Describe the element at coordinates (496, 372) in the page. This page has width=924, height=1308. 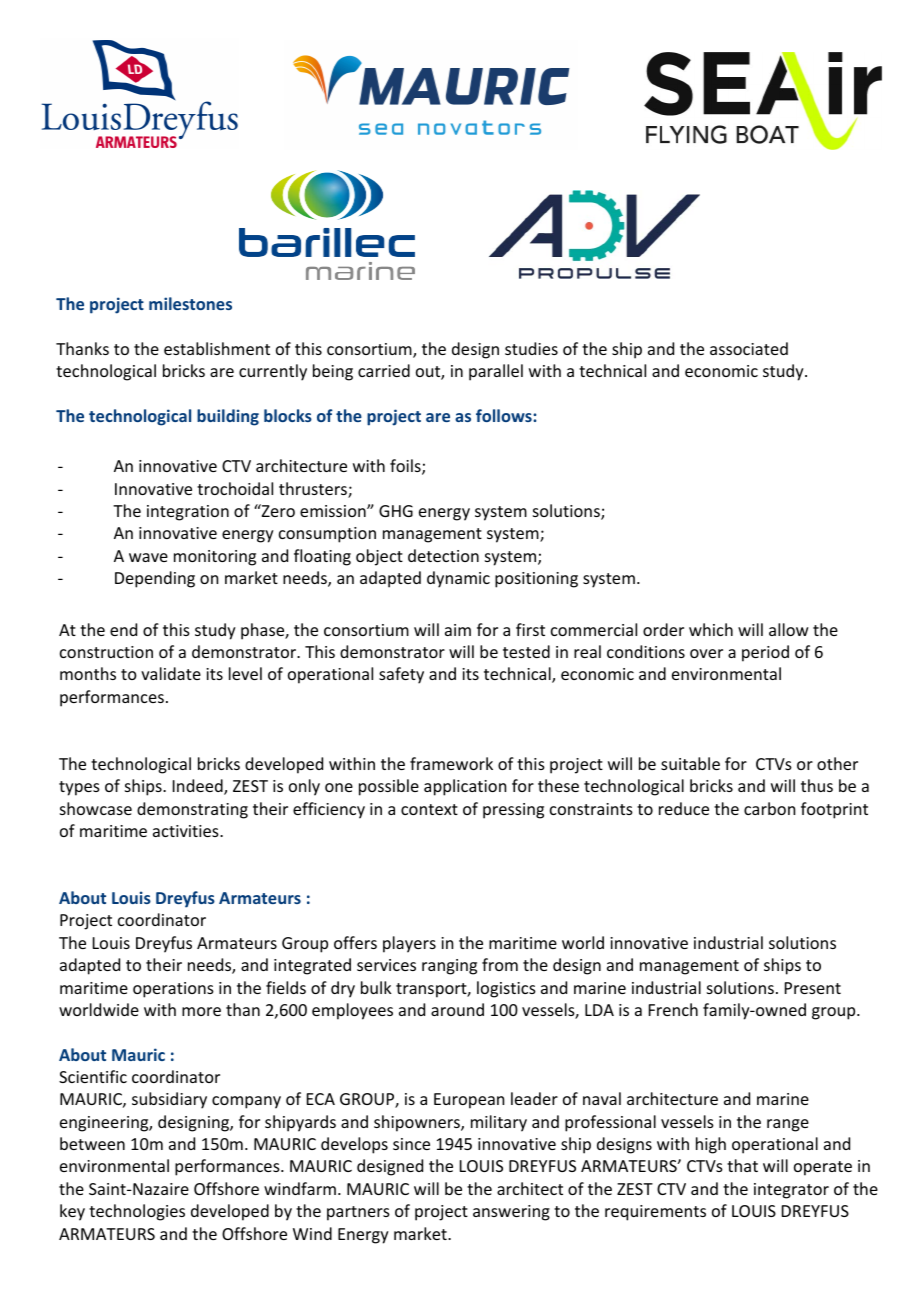
I see `parallel` at that location.
